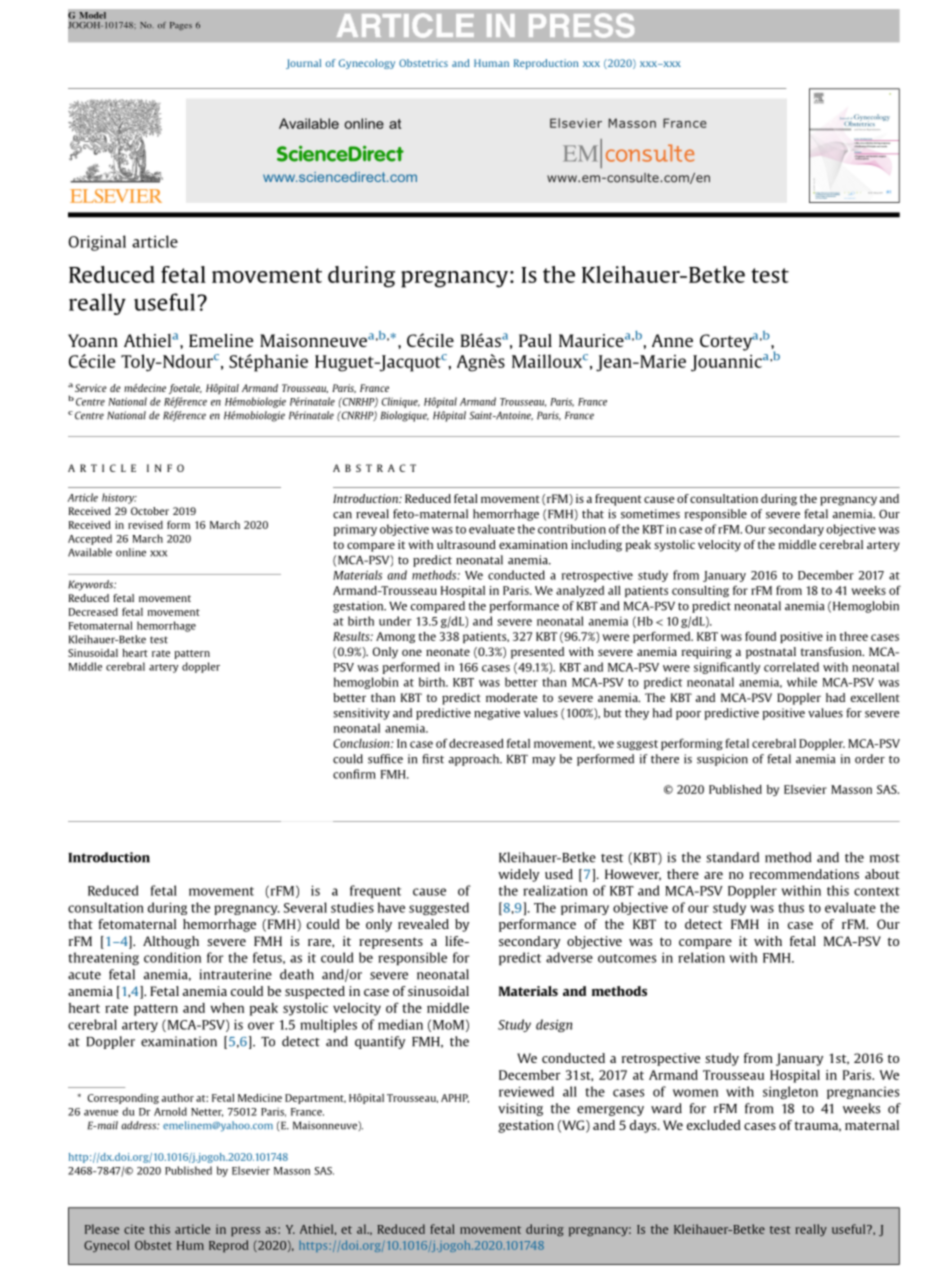  I want to click on approach, so click(475, 760).
